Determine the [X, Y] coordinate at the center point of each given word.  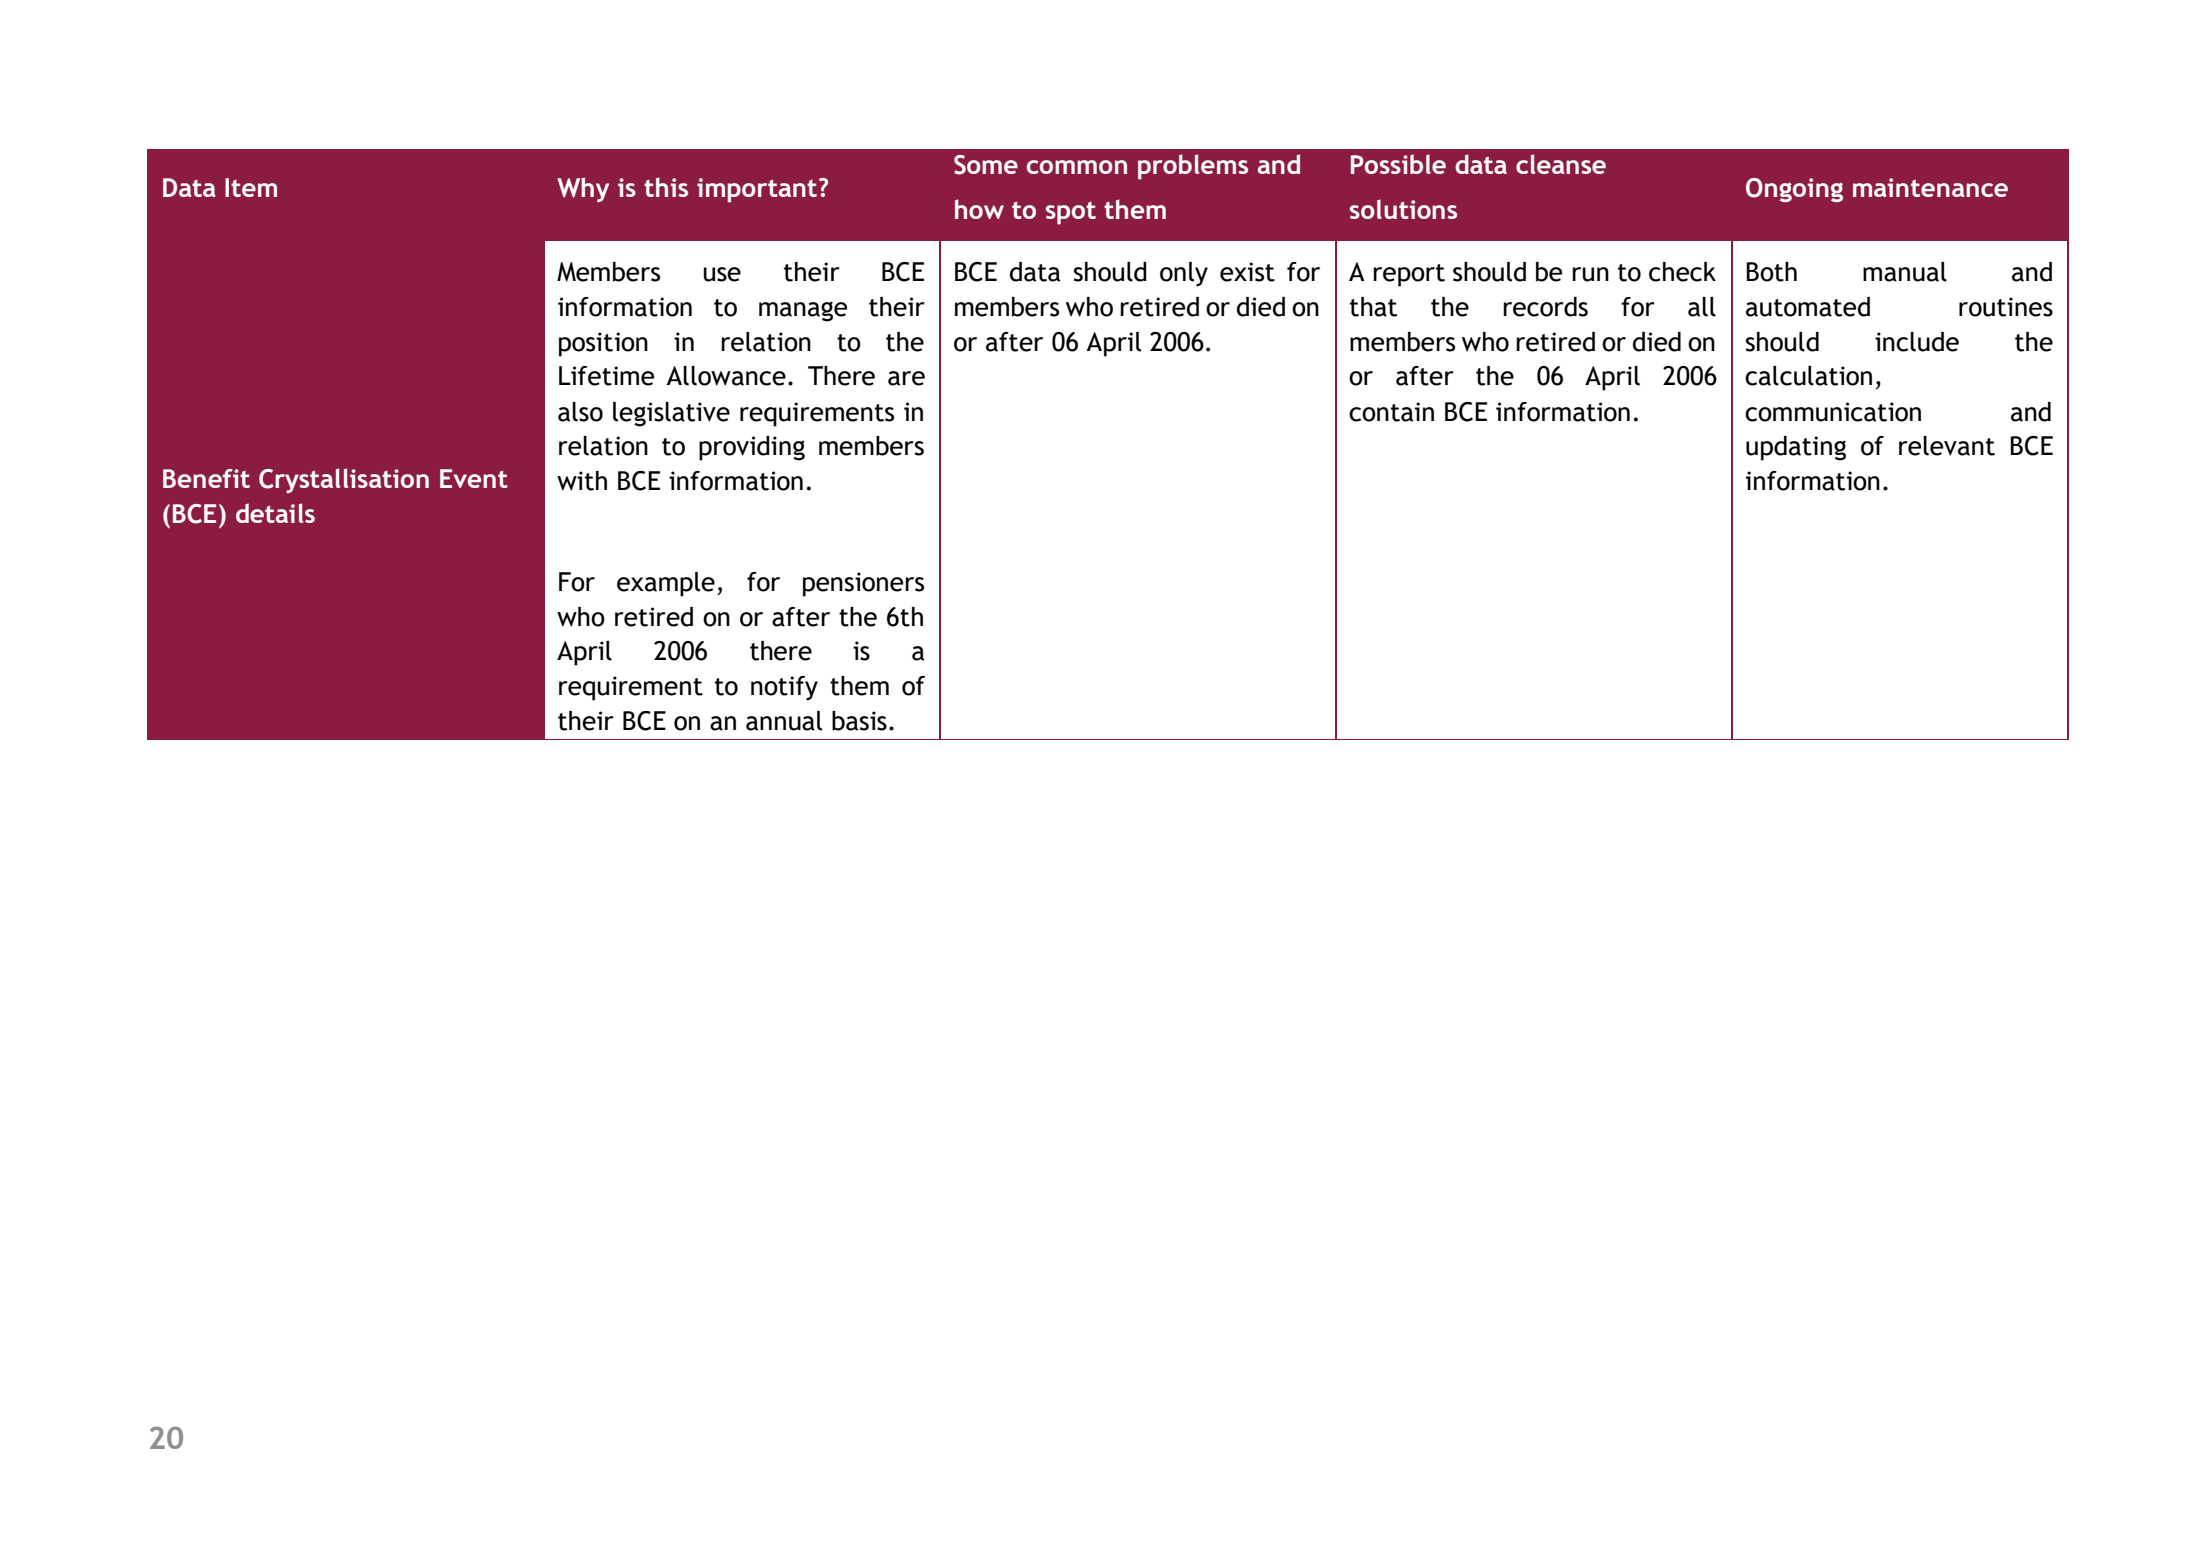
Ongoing [1794, 190]
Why [583, 189]
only [1184, 274]
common [1077, 167]
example [666, 584]
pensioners [863, 584]
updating [1796, 448]
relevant [1947, 446]
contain [1391, 412]
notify [784, 688]
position [603, 344]
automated [1808, 307]
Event [474, 478]
